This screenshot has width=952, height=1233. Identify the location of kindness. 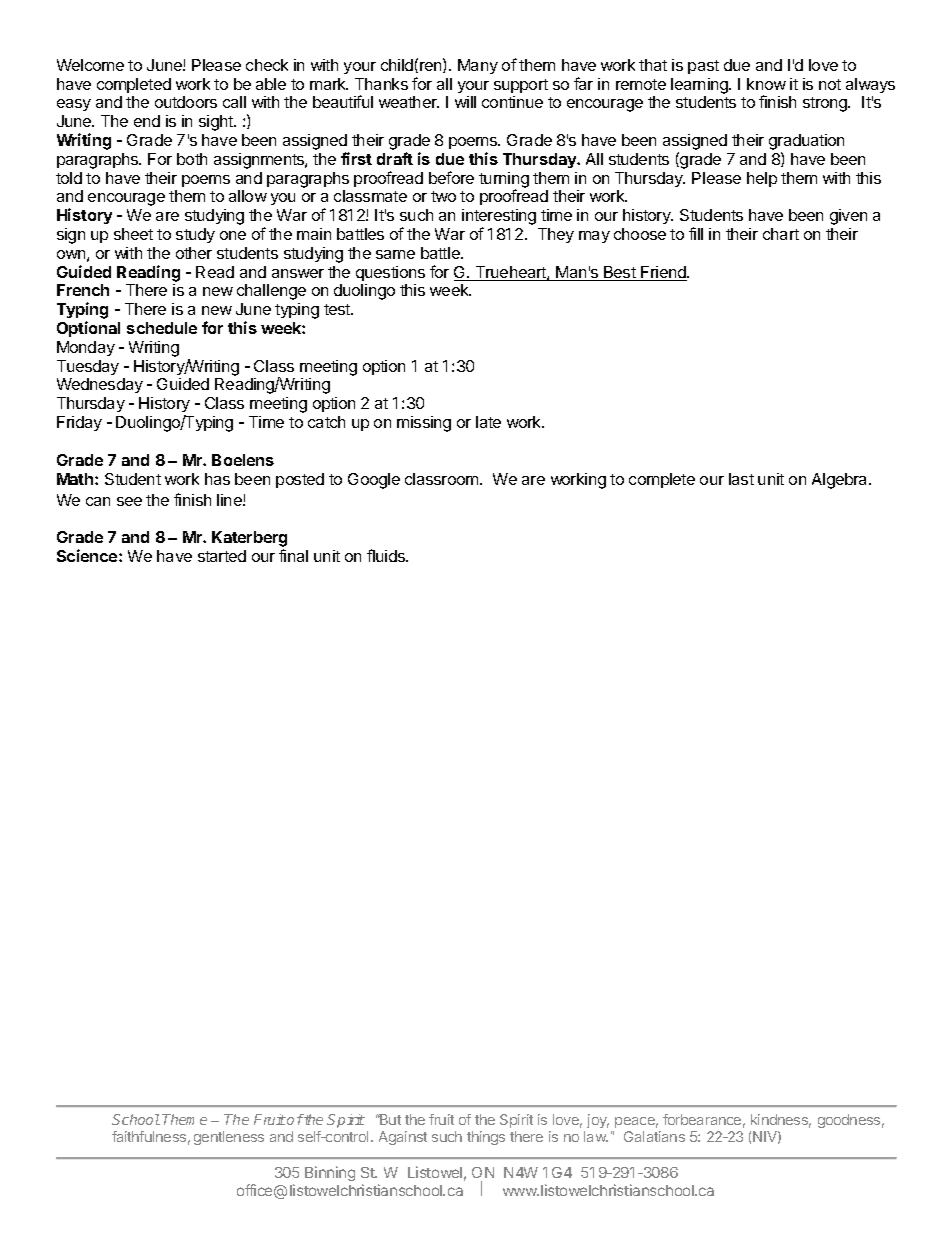
(781, 1121).
